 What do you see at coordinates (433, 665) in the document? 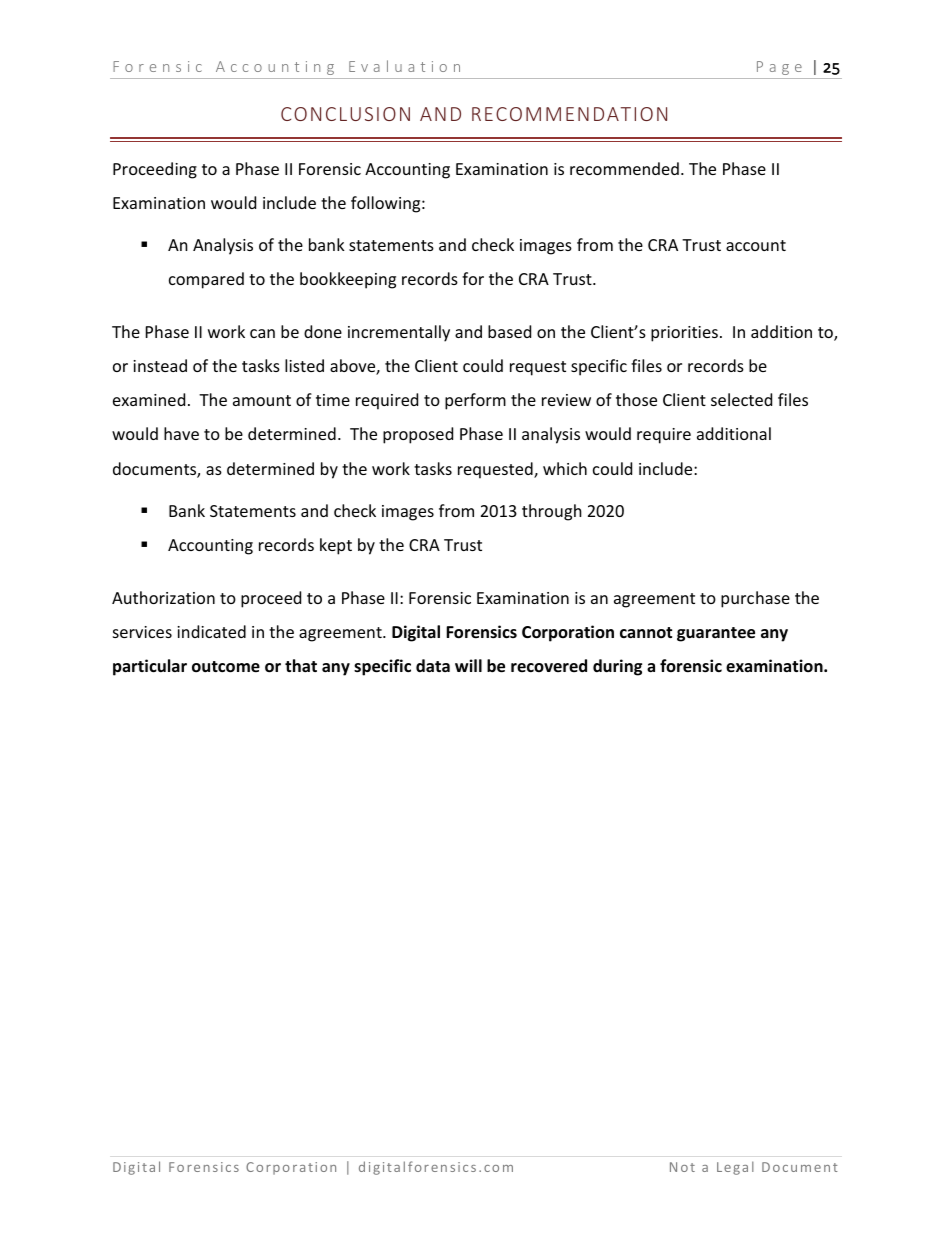
I see `data` at bounding box center [433, 665].
